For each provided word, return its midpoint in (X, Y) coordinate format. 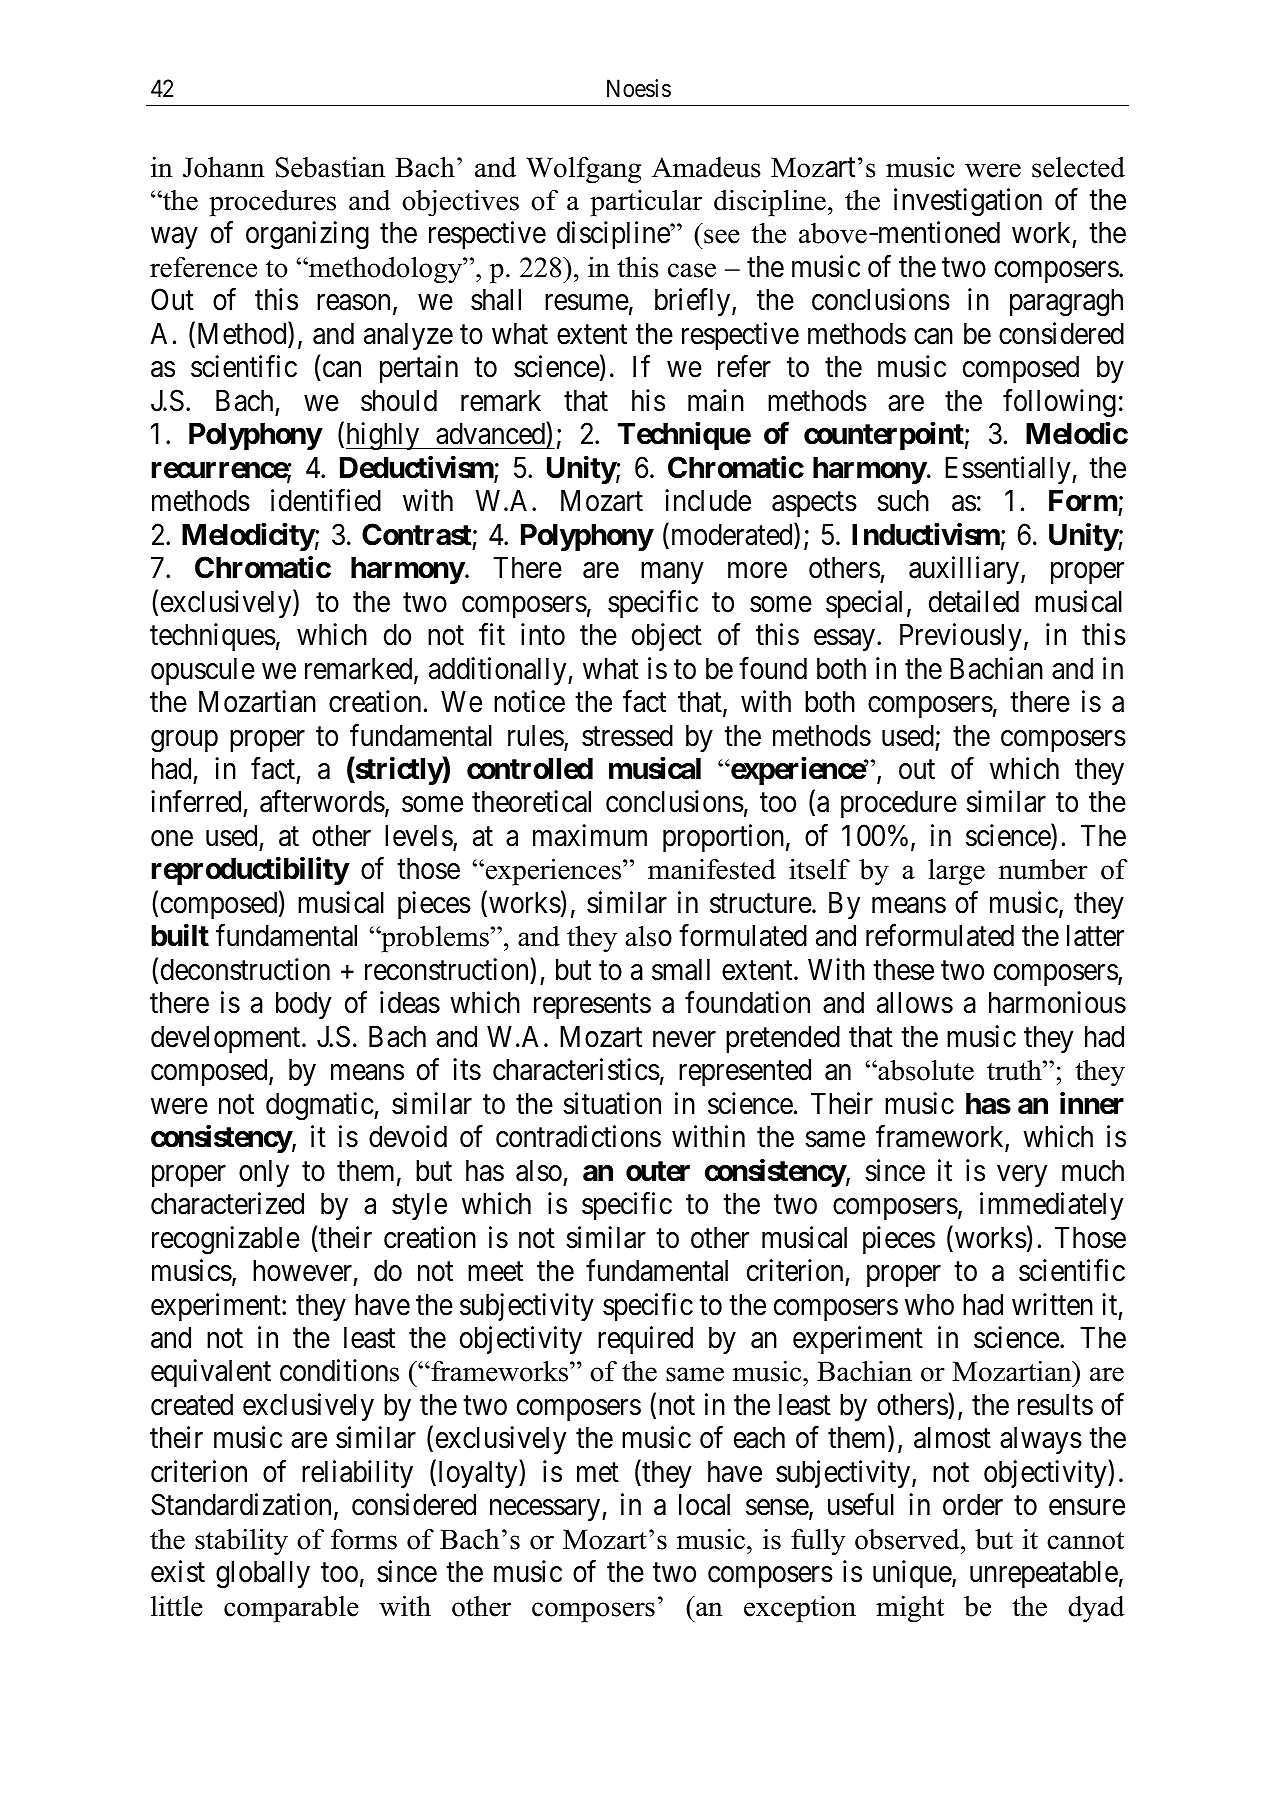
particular (646, 203)
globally (263, 1575)
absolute (925, 1070)
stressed (627, 736)
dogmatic (320, 1106)
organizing (307, 236)
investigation (968, 202)
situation (612, 1103)
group (184, 741)
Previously (961, 637)
